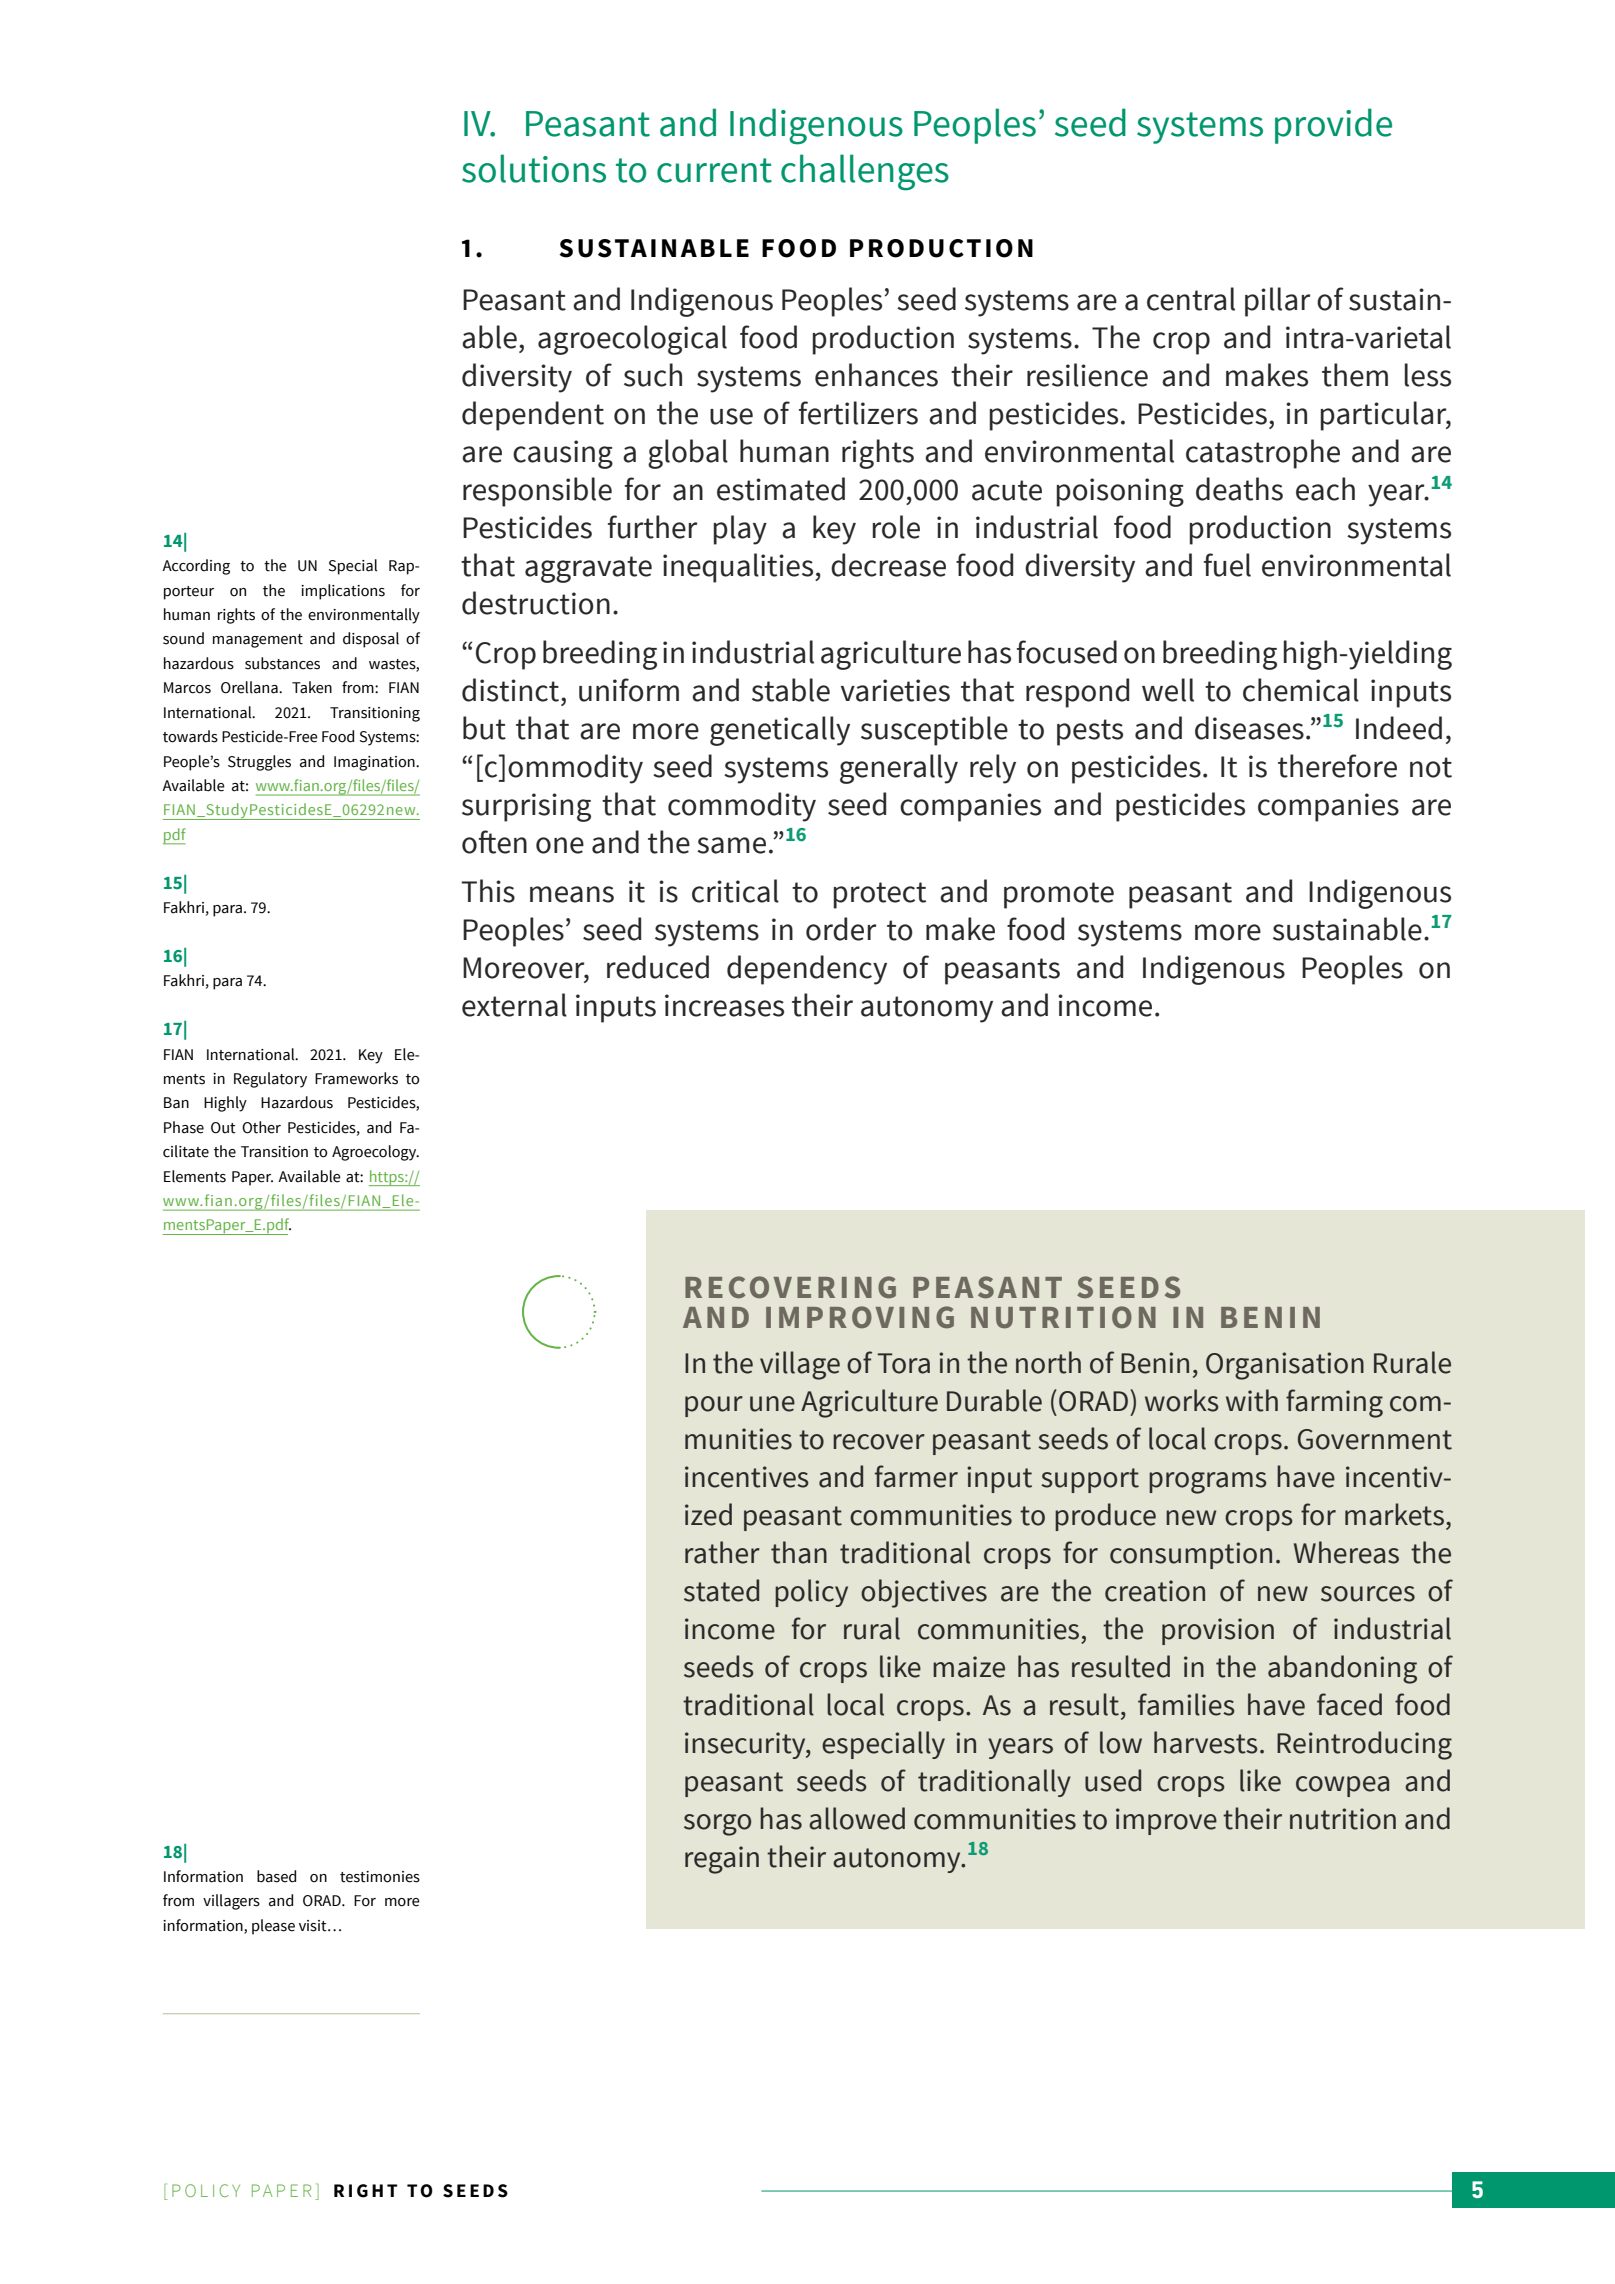 Image resolution: width=1615 pixels, height=2284 pixels. I want to click on challenges, so click(865, 172).
